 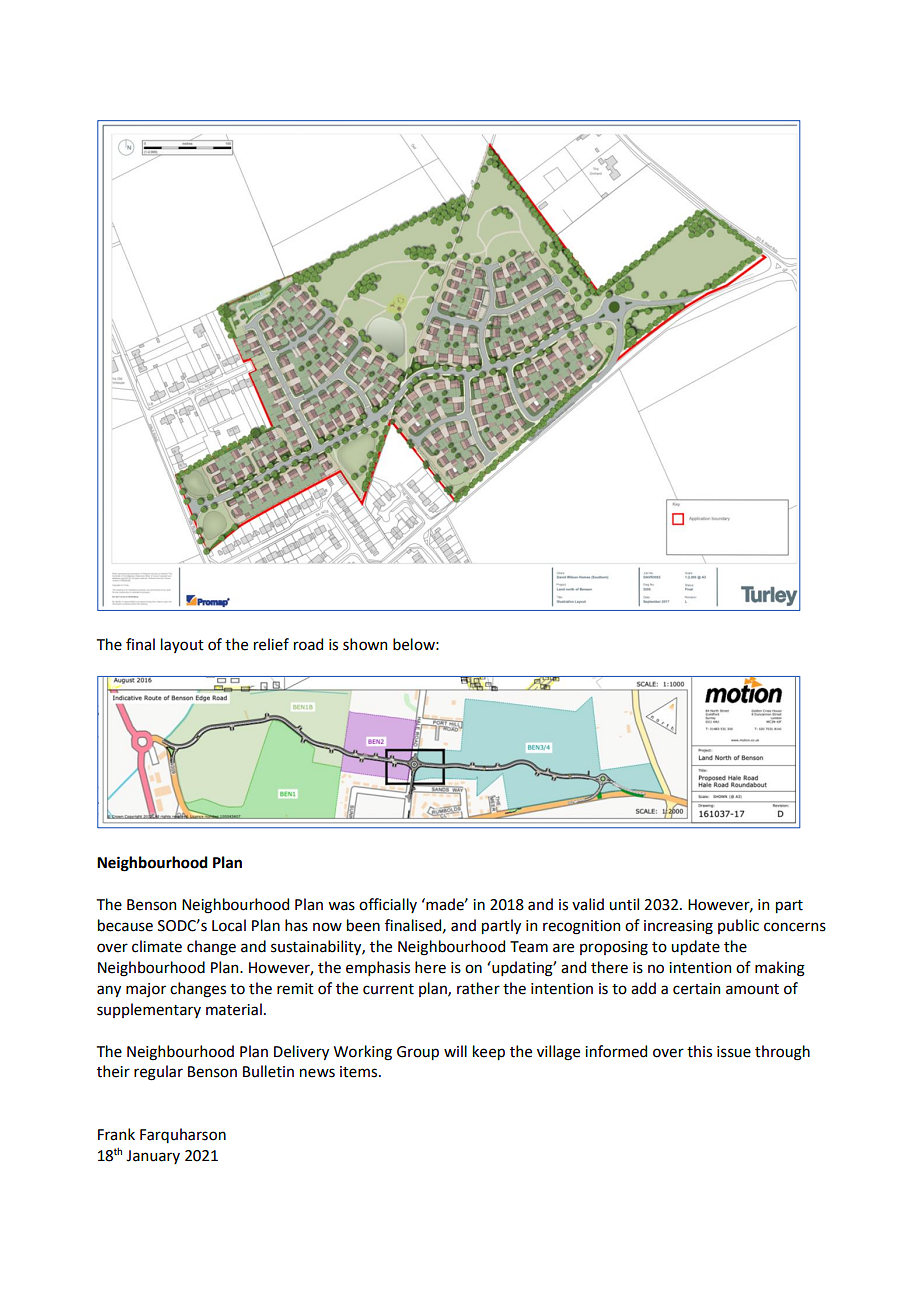 What do you see at coordinates (308, 644) in the screenshot?
I see `road` at bounding box center [308, 644].
